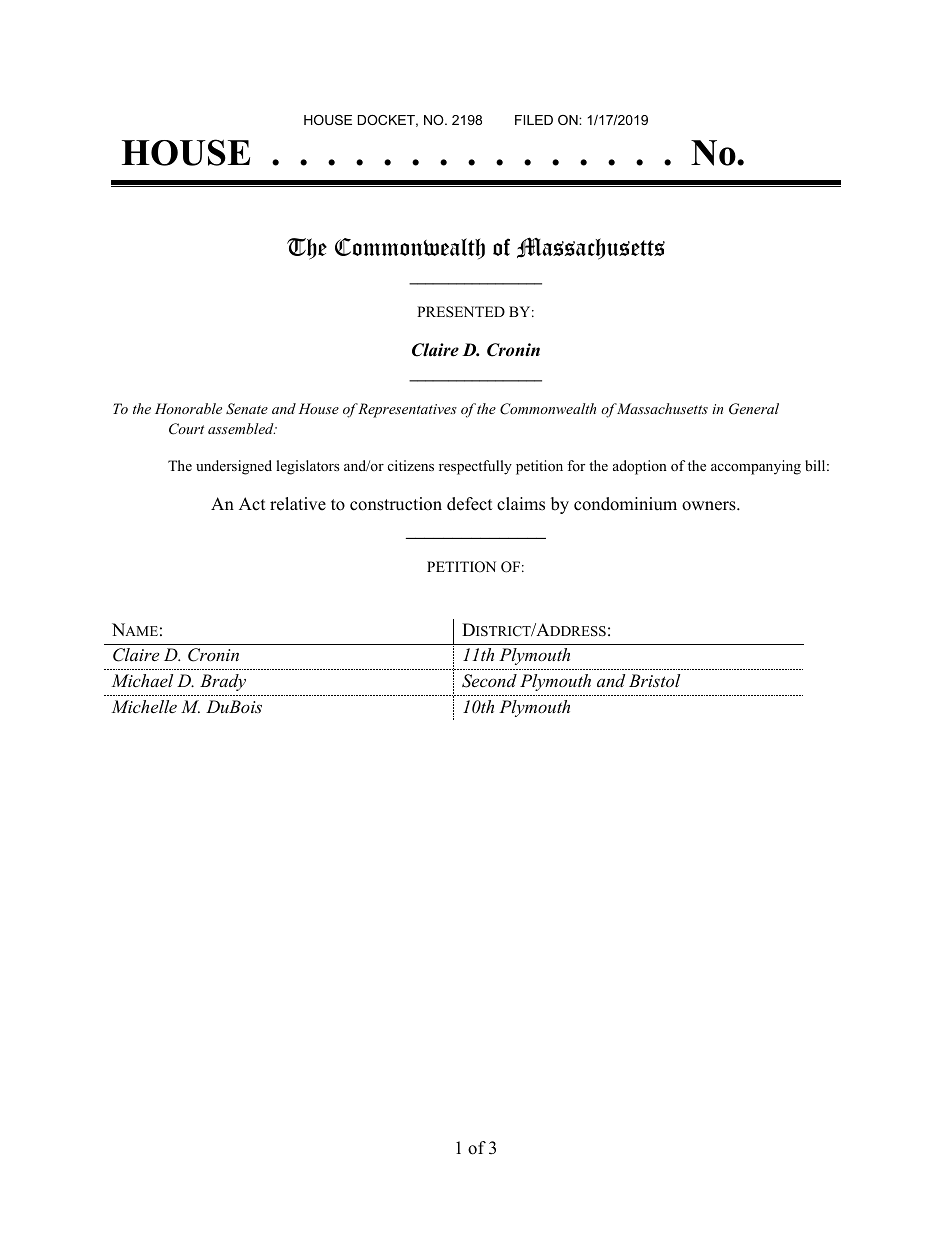 The height and width of the screenshot is (1233, 952). What do you see at coordinates (489, 681) in the screenshot?
I see `Second` at bounding box center [489, 681].
